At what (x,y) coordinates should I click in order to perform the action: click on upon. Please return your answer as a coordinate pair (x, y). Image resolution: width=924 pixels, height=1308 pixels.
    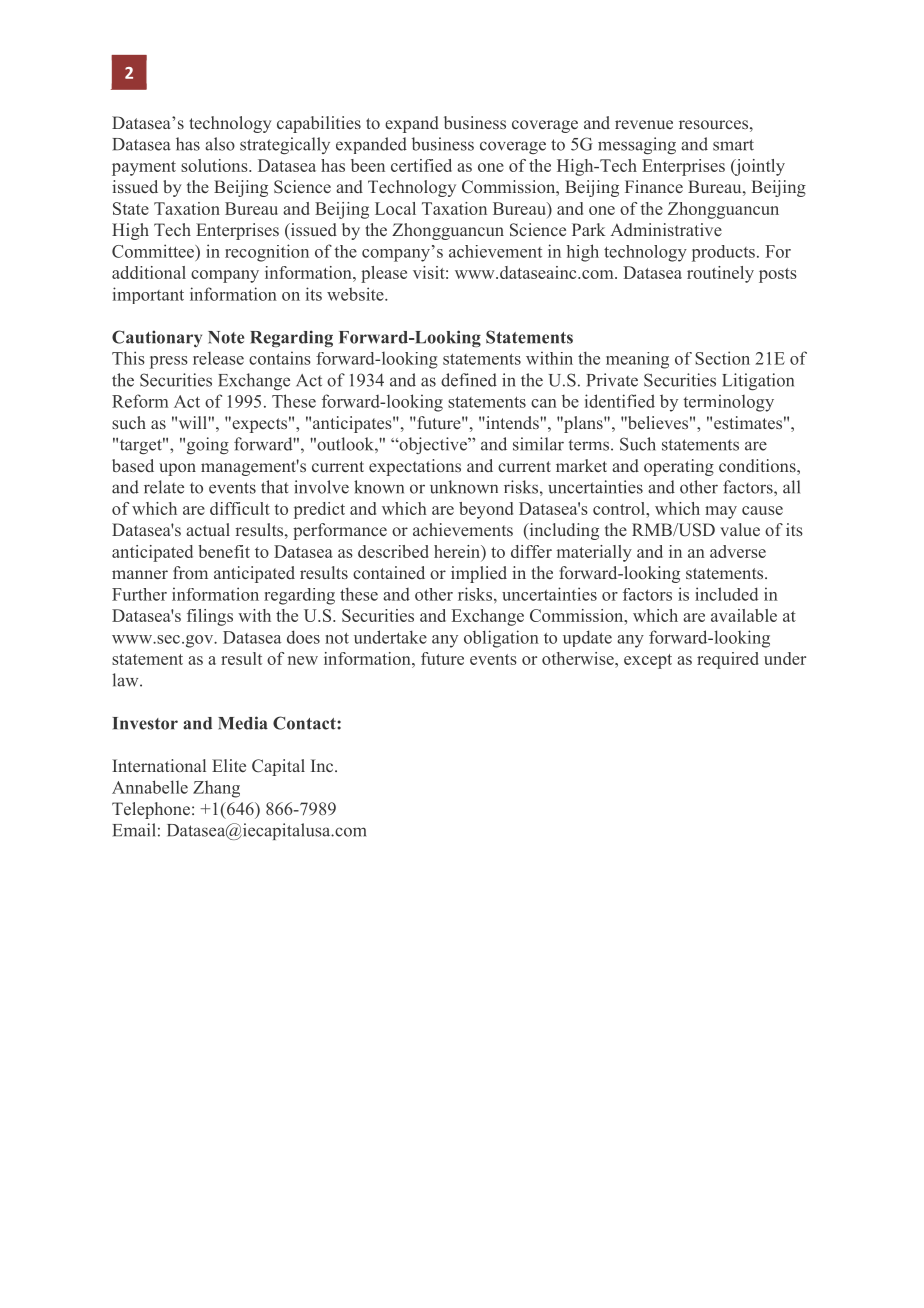
    Looking at the image, I should click on (177, 469).
